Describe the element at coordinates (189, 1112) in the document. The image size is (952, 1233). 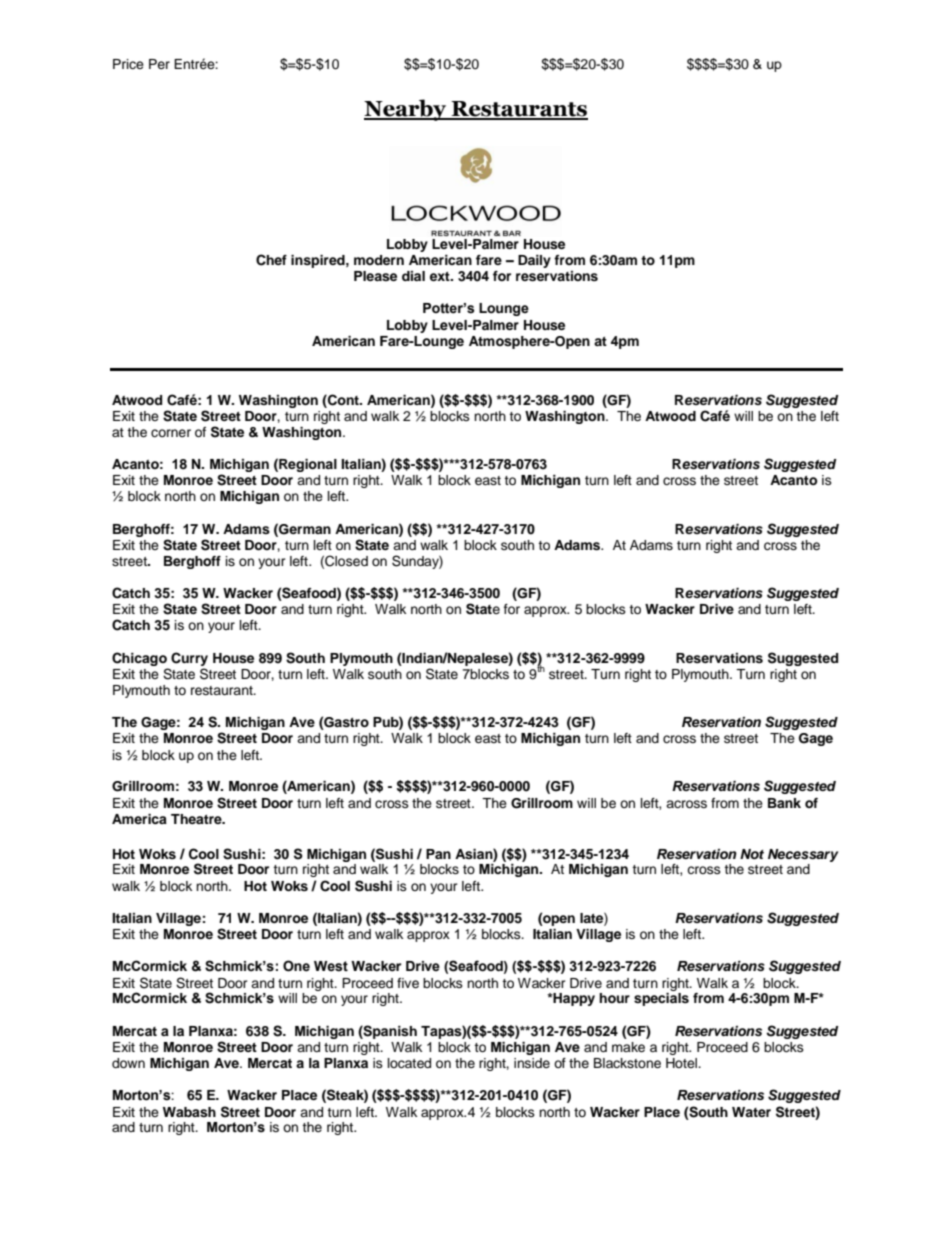
I see `Wabash` at that location.
